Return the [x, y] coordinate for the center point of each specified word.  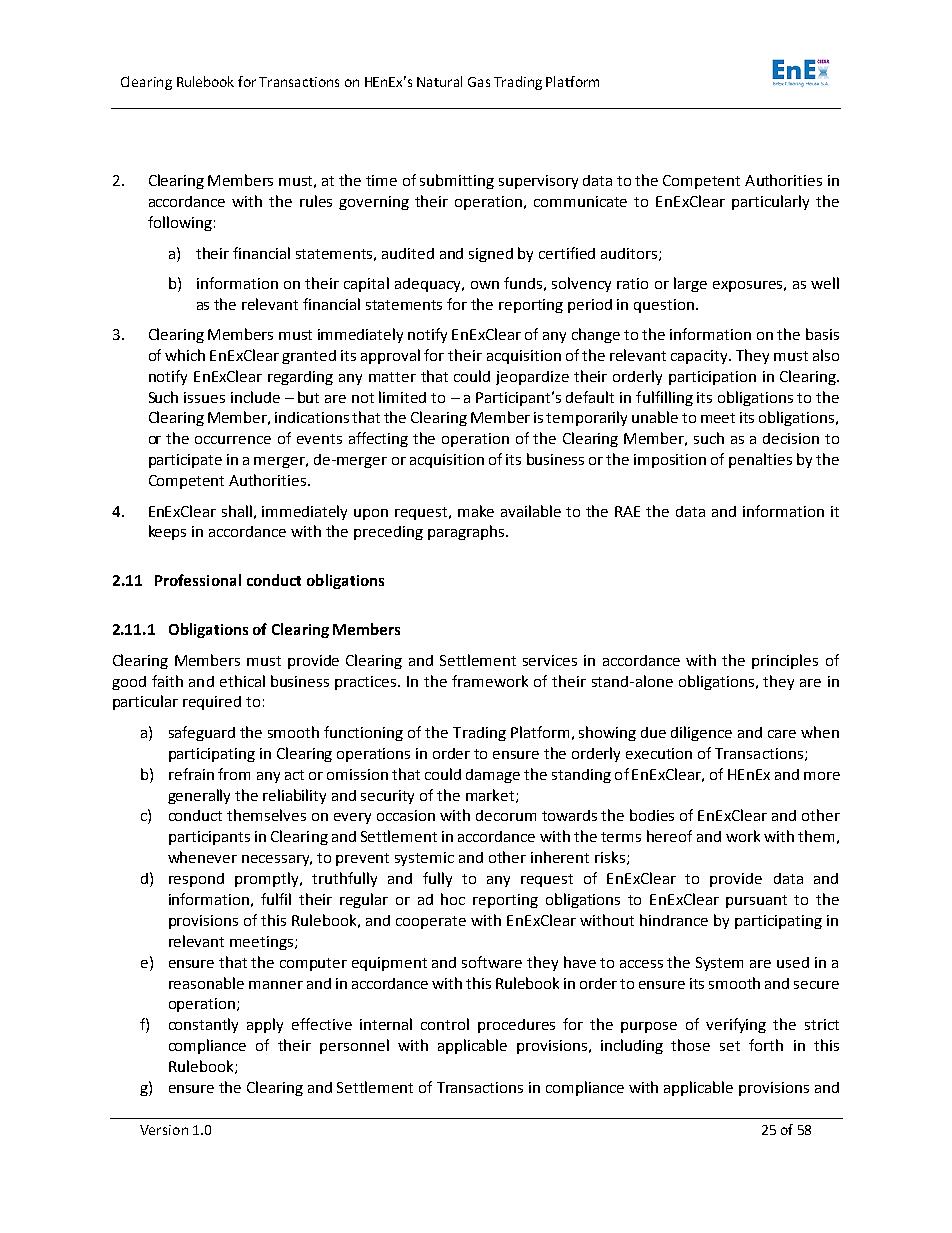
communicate [580, 201]
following [180, 223]
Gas [479, 82]
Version [164, 1130]
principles [785, 661]
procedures [516, 1026]
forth [766, 1045]
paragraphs [467, 532]
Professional [198, 580]
